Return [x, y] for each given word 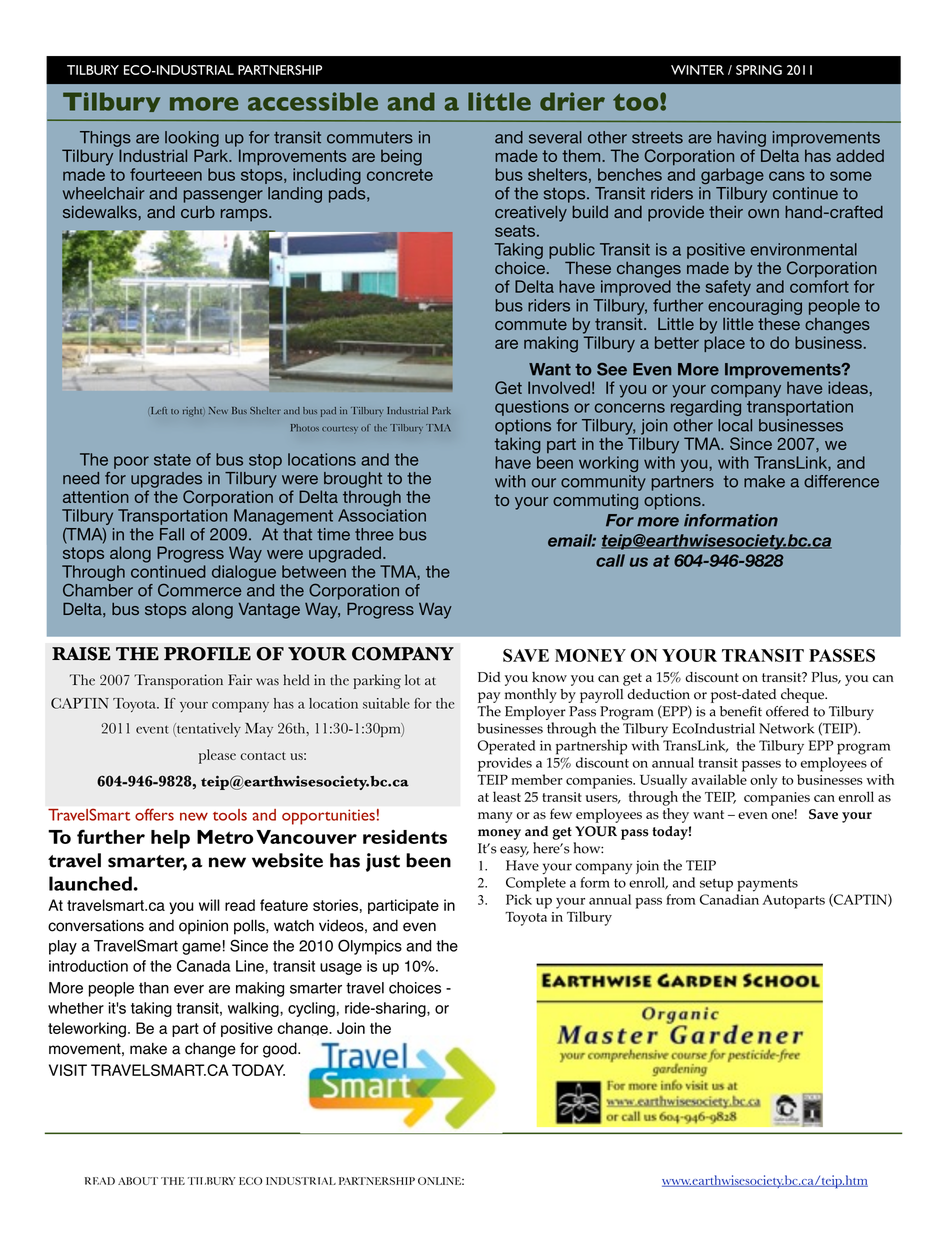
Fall [172, 534]
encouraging [755, 307]
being [401, 157]
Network [787, 728]
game [201, 949]
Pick [519, 899]
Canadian [729, 899]
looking [192, 139]
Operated [507, 747]
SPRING [759, 70]
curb [198, 212]
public [572, 251]
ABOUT [138, 1181]
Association [382, 515]
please [217, 756]
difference [841, 481]
